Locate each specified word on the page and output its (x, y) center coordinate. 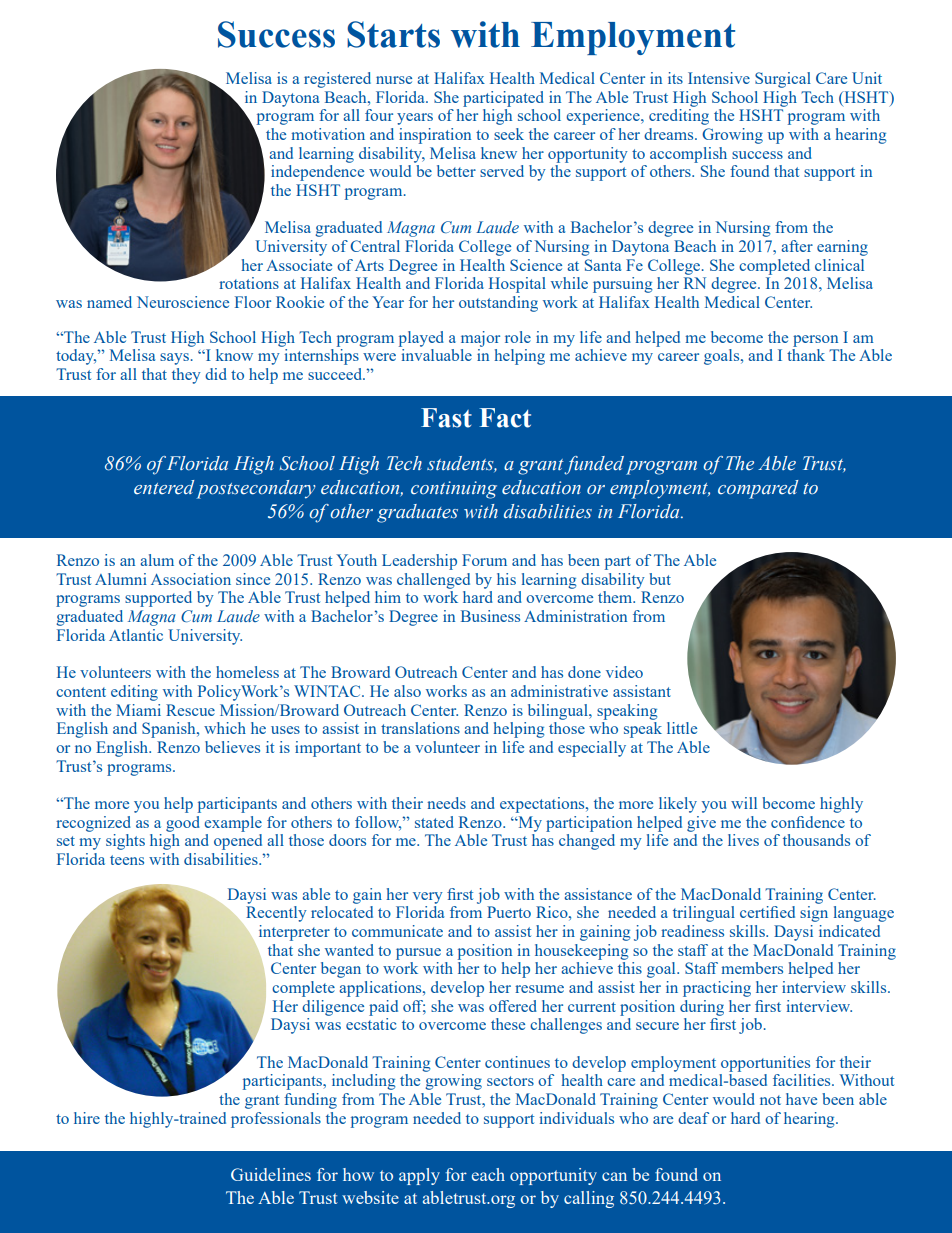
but (660, 579)
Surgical (783, 80)
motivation (328, 134)
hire (87, 1118)
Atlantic (136, 635)
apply (419, 1176)
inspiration (435, 136)
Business (490, 616)
